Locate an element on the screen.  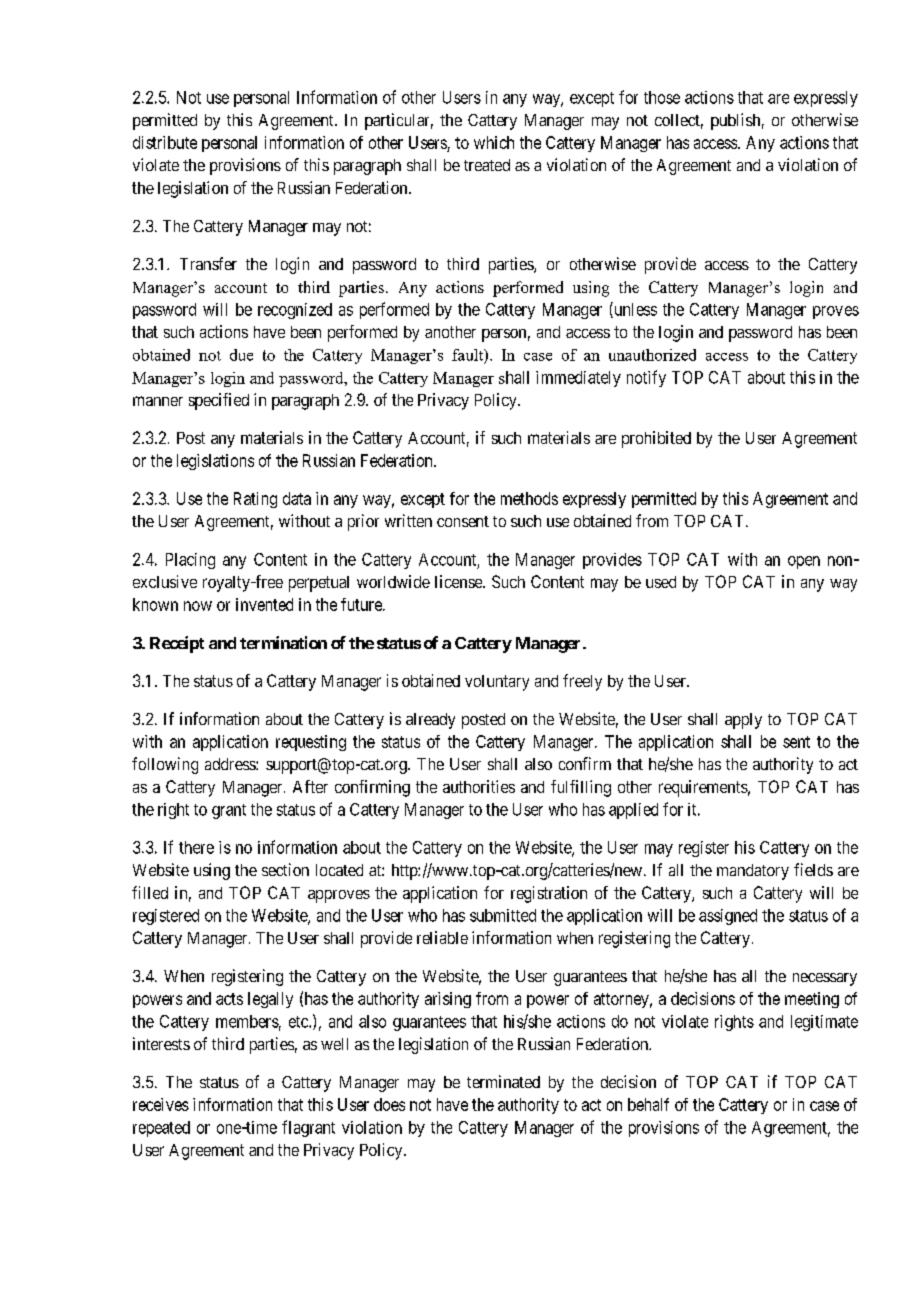
submitted is located at coordinates (503, 915).
